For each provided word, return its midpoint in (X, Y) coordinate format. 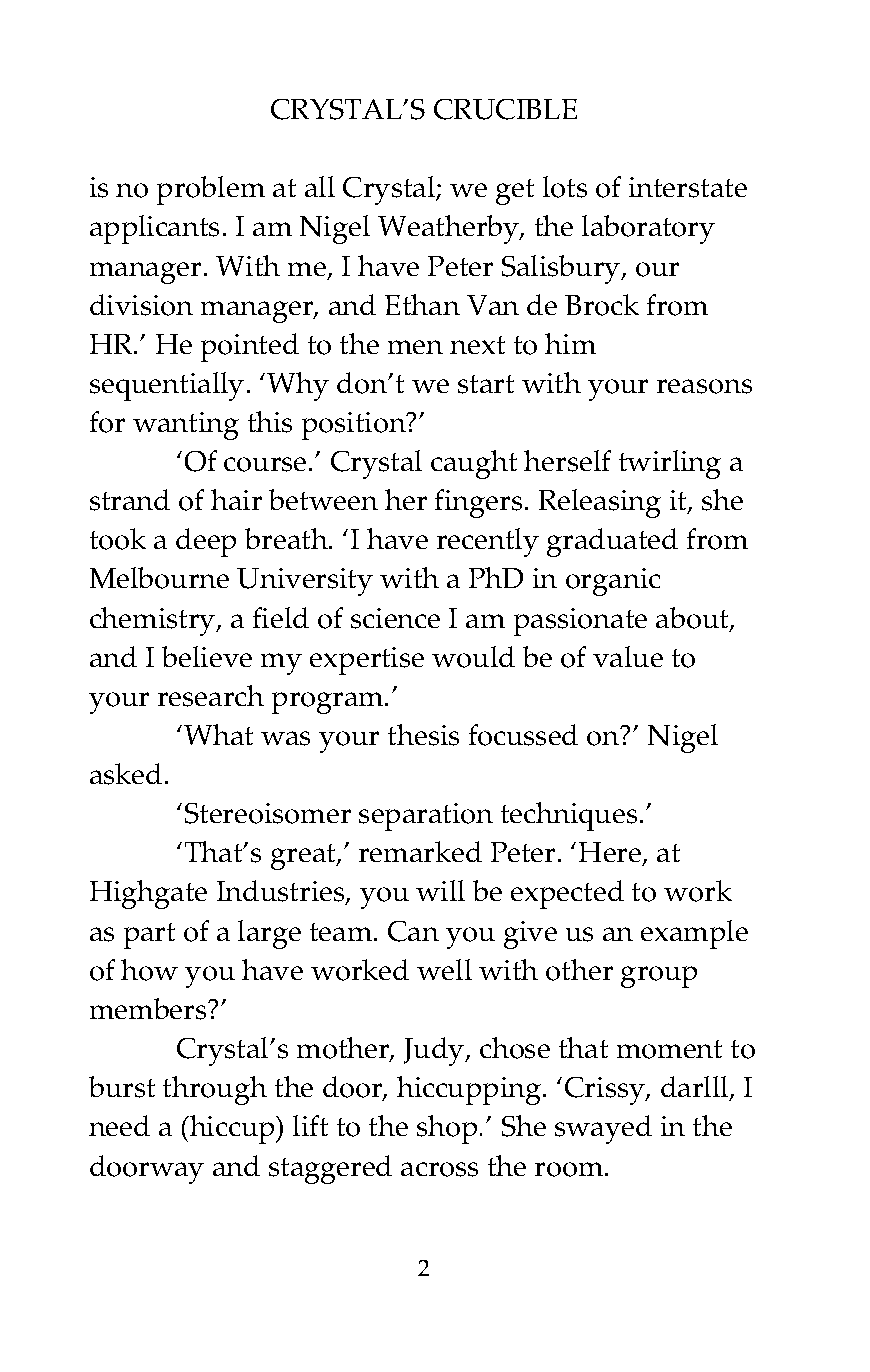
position (355, 426)
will (440, 890)
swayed (603, 1129)
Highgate (148, 894)
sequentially (167, 386)
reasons (704, 386)
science (395, 618)
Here (611, 854)
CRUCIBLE (505, 109)
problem (211, 190)
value (628, 656)
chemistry (154, 621)
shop (447, 1129)
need (119, 1125)
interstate (688, 187)
